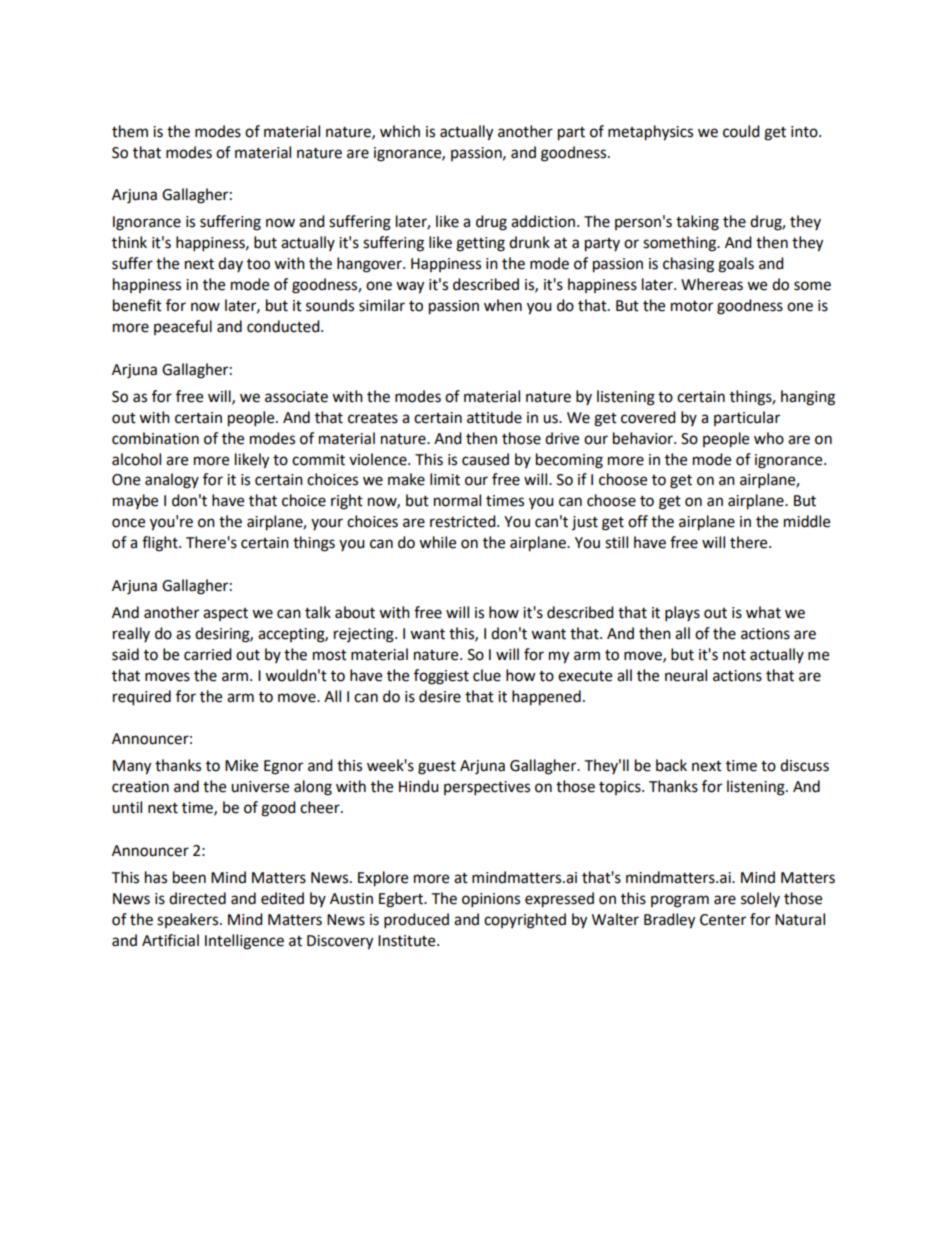 The height and width of the image is (1233, 952). What do you see at coordinates (189, 920) in the image?
I see `speakers` at bounding box center [189, 920].
